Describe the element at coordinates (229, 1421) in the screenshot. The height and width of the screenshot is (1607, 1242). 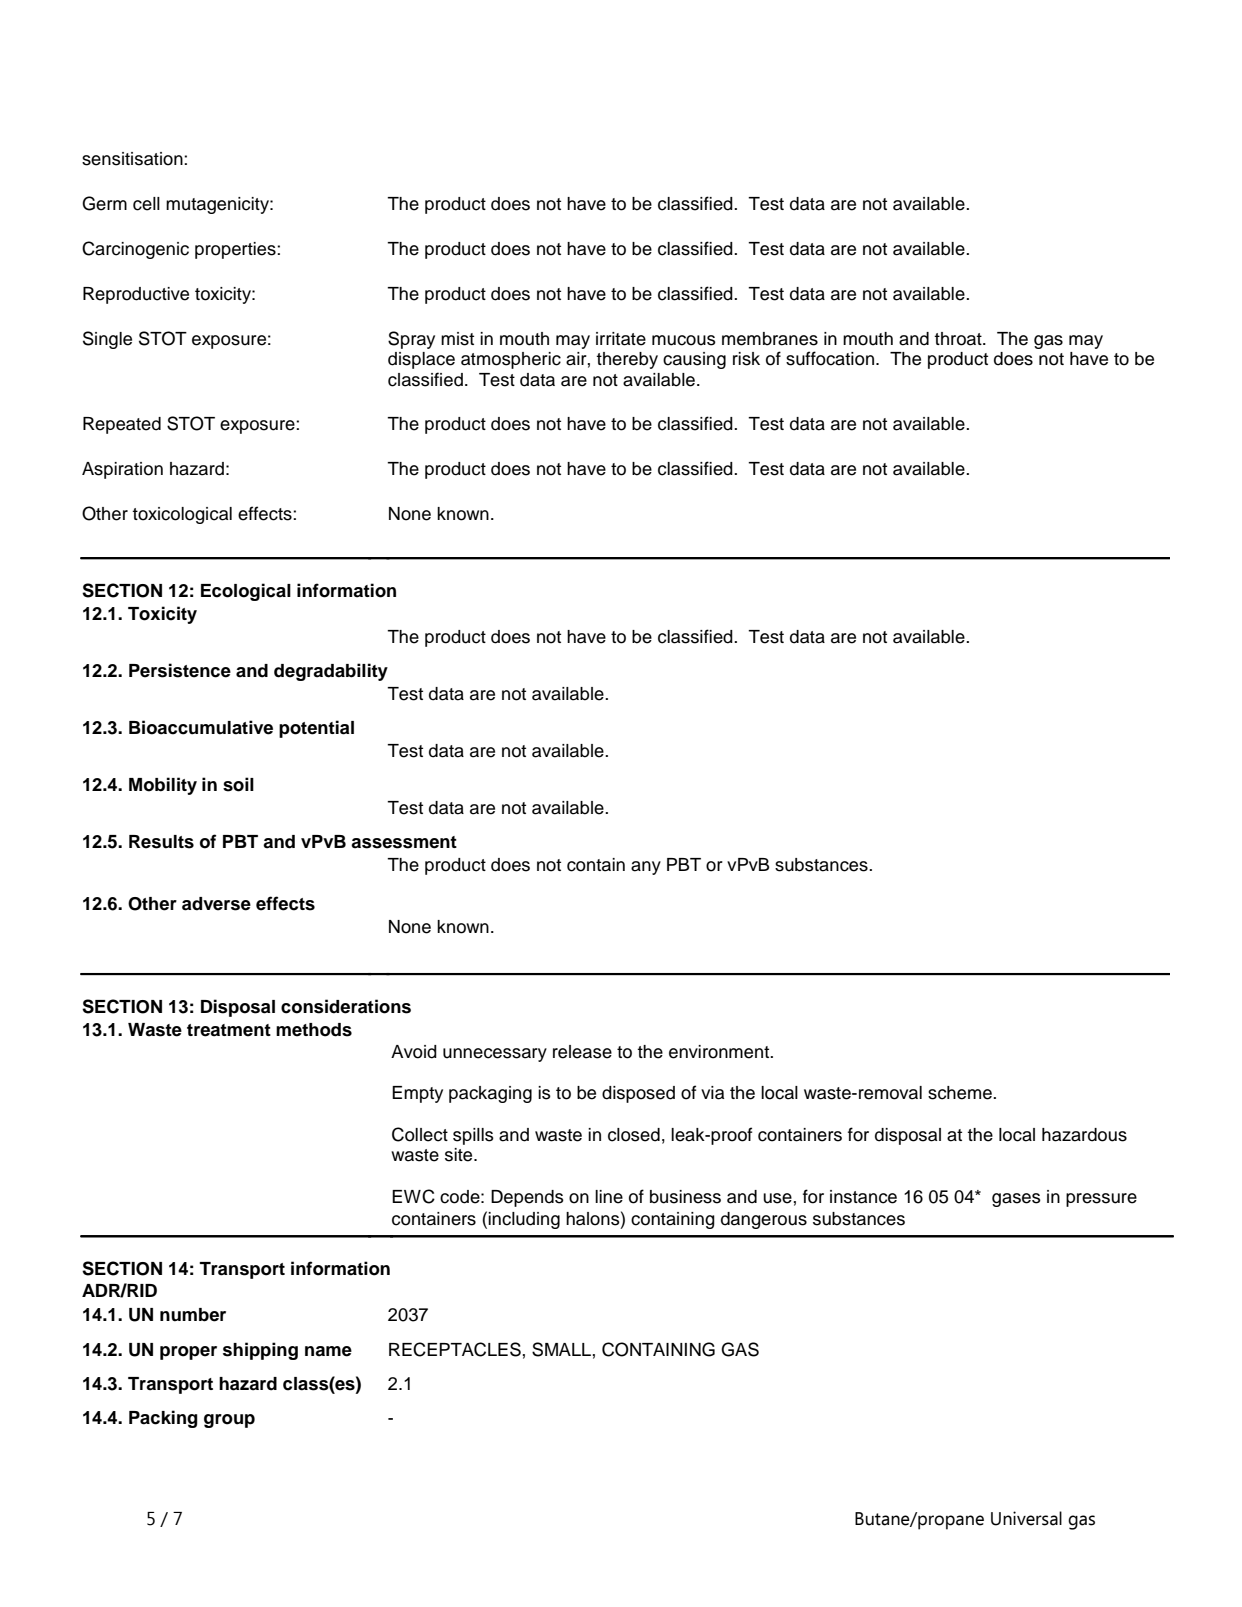
I see `group` at that location.
